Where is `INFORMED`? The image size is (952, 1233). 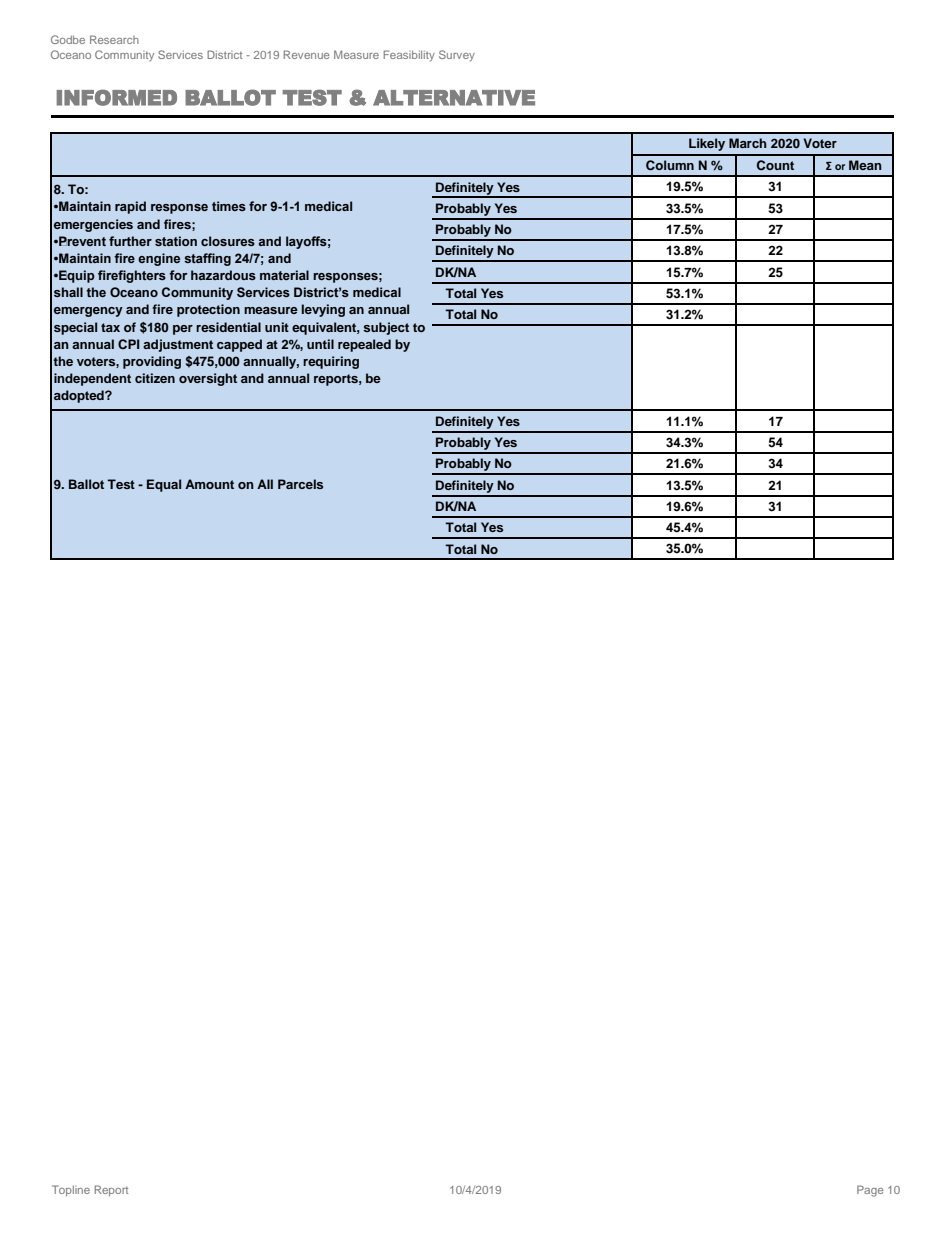
INFORMED is located at coordinates (116, 97).
